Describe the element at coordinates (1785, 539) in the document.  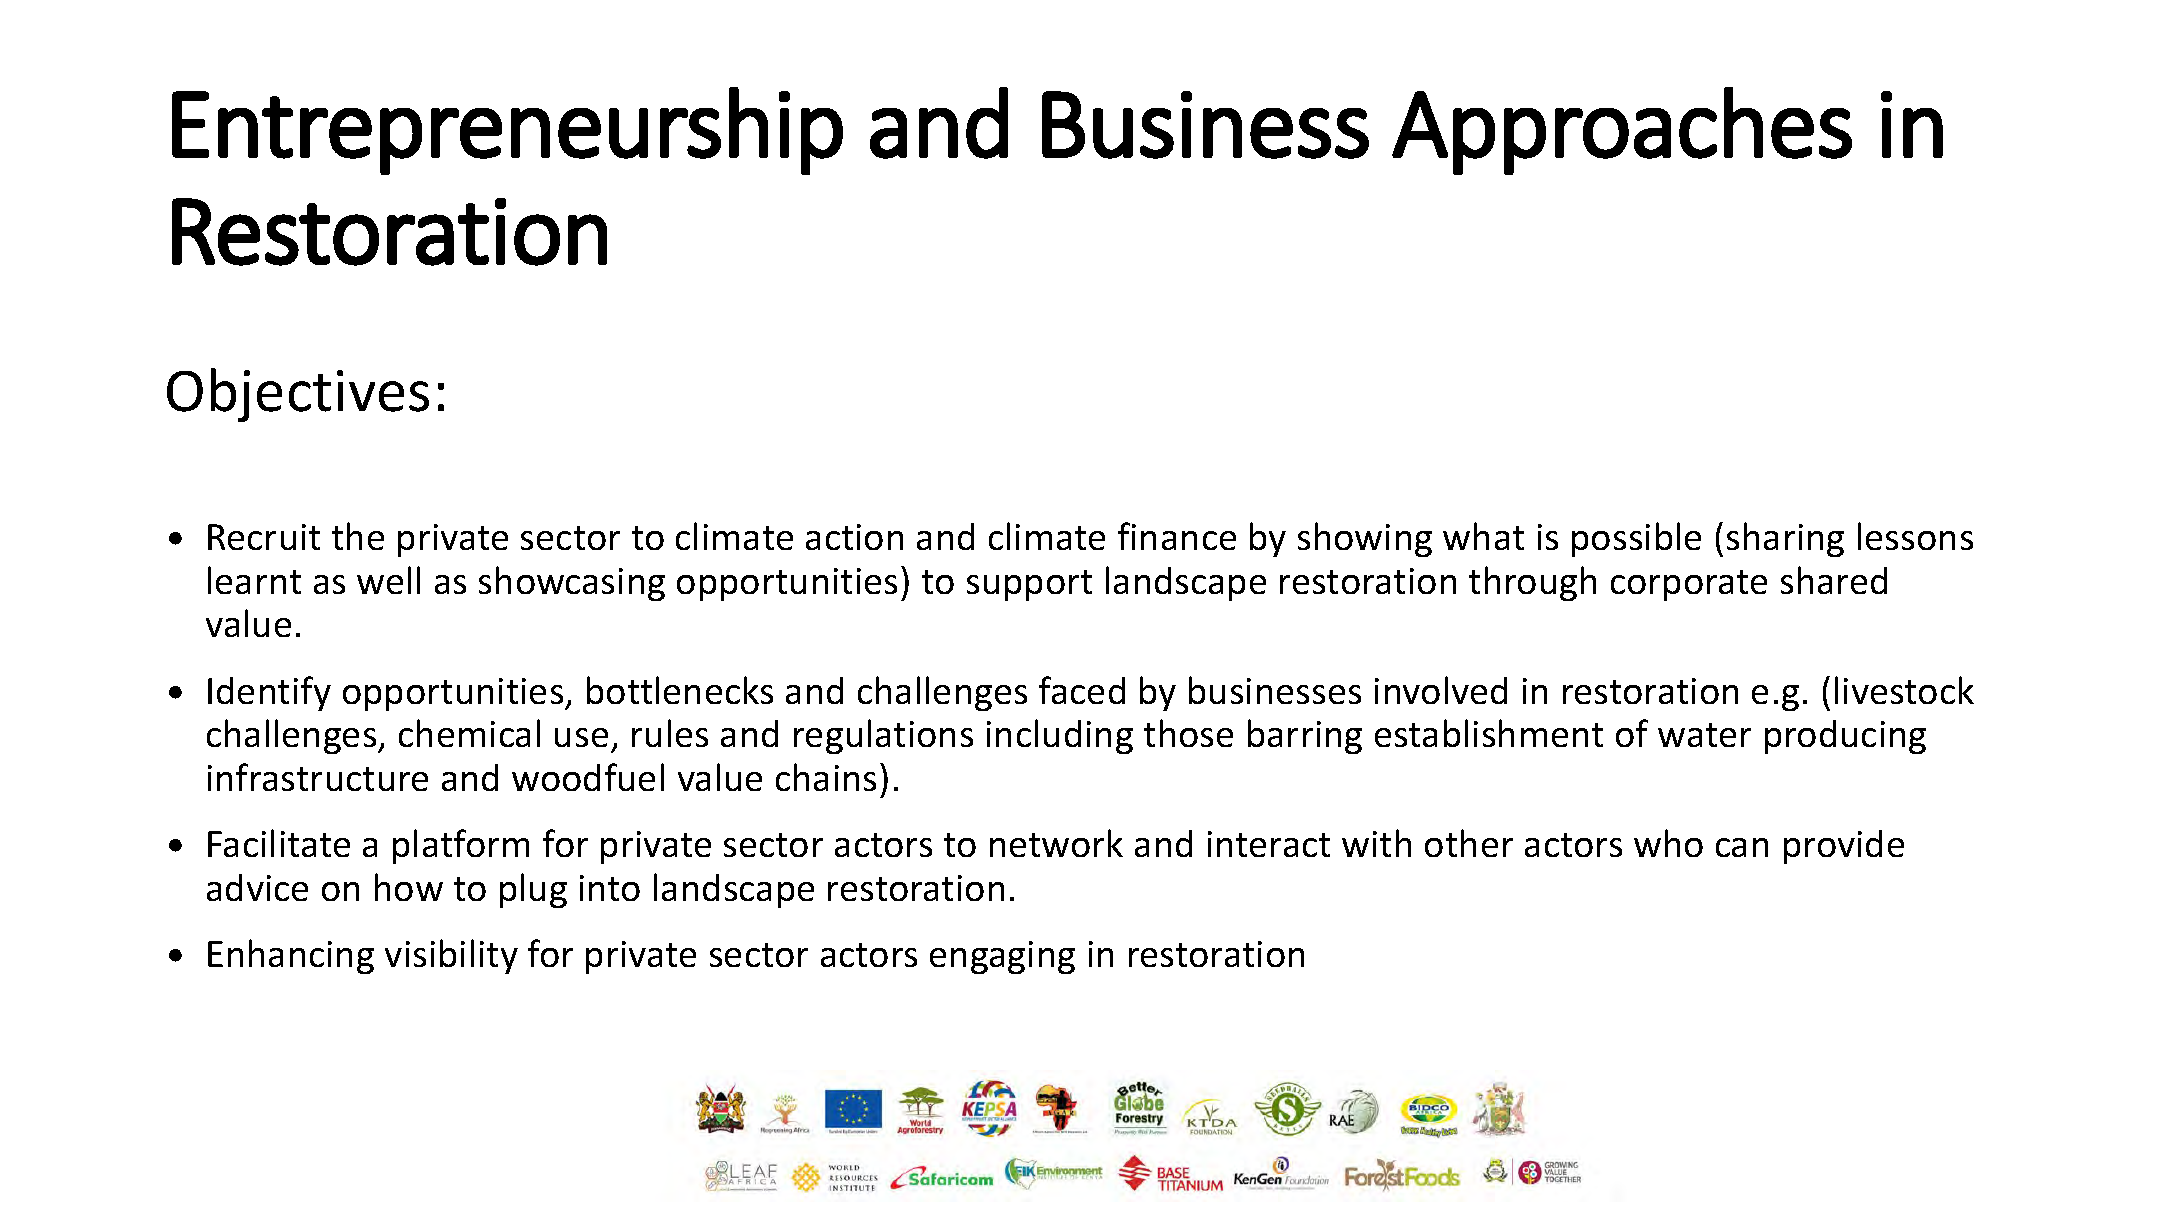
I see `sharing` at that location.
